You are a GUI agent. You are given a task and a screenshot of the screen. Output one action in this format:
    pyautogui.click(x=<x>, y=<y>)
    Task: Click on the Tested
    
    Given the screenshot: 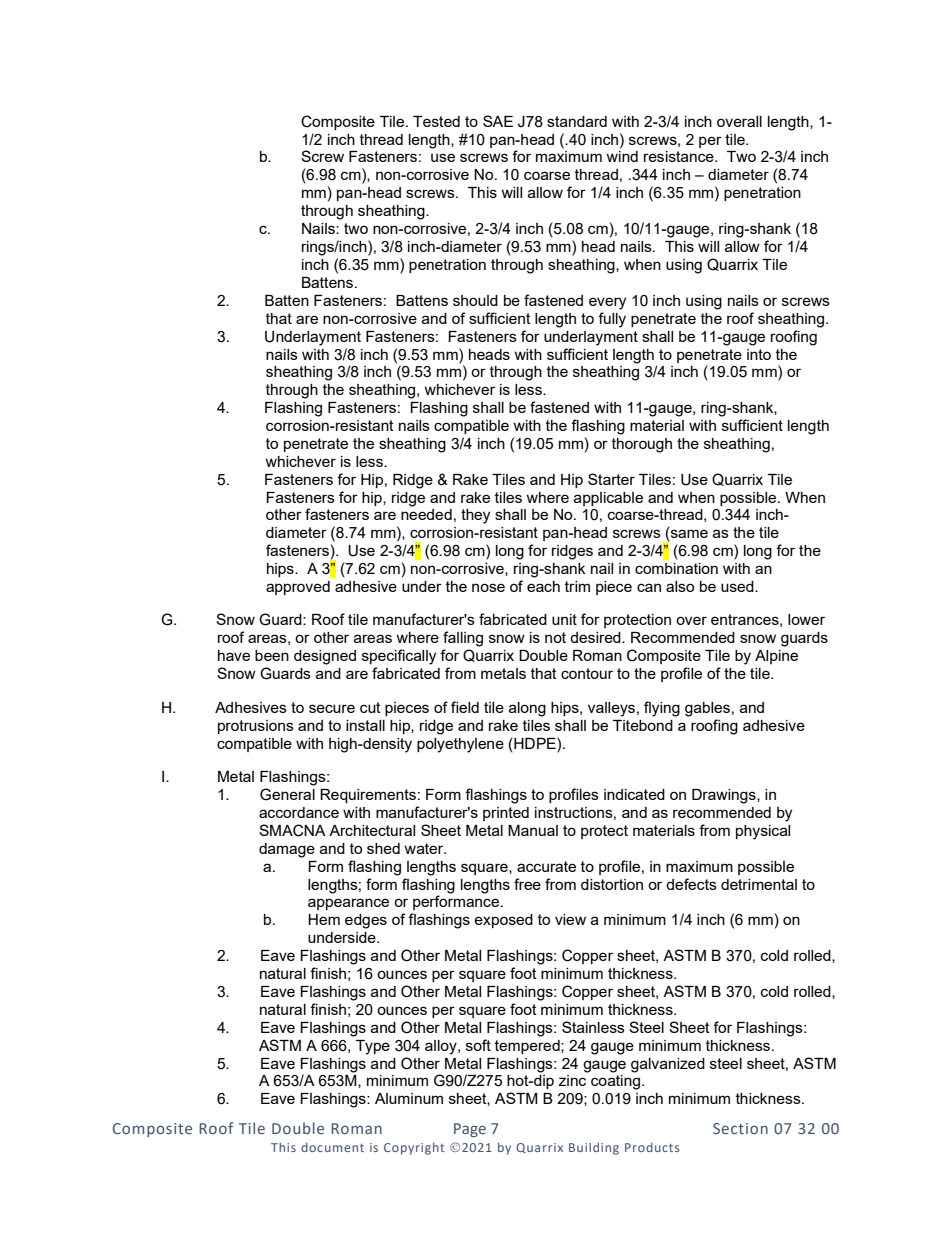 What is the action you would take?
    pyautogui.click(x=436, y=121)
